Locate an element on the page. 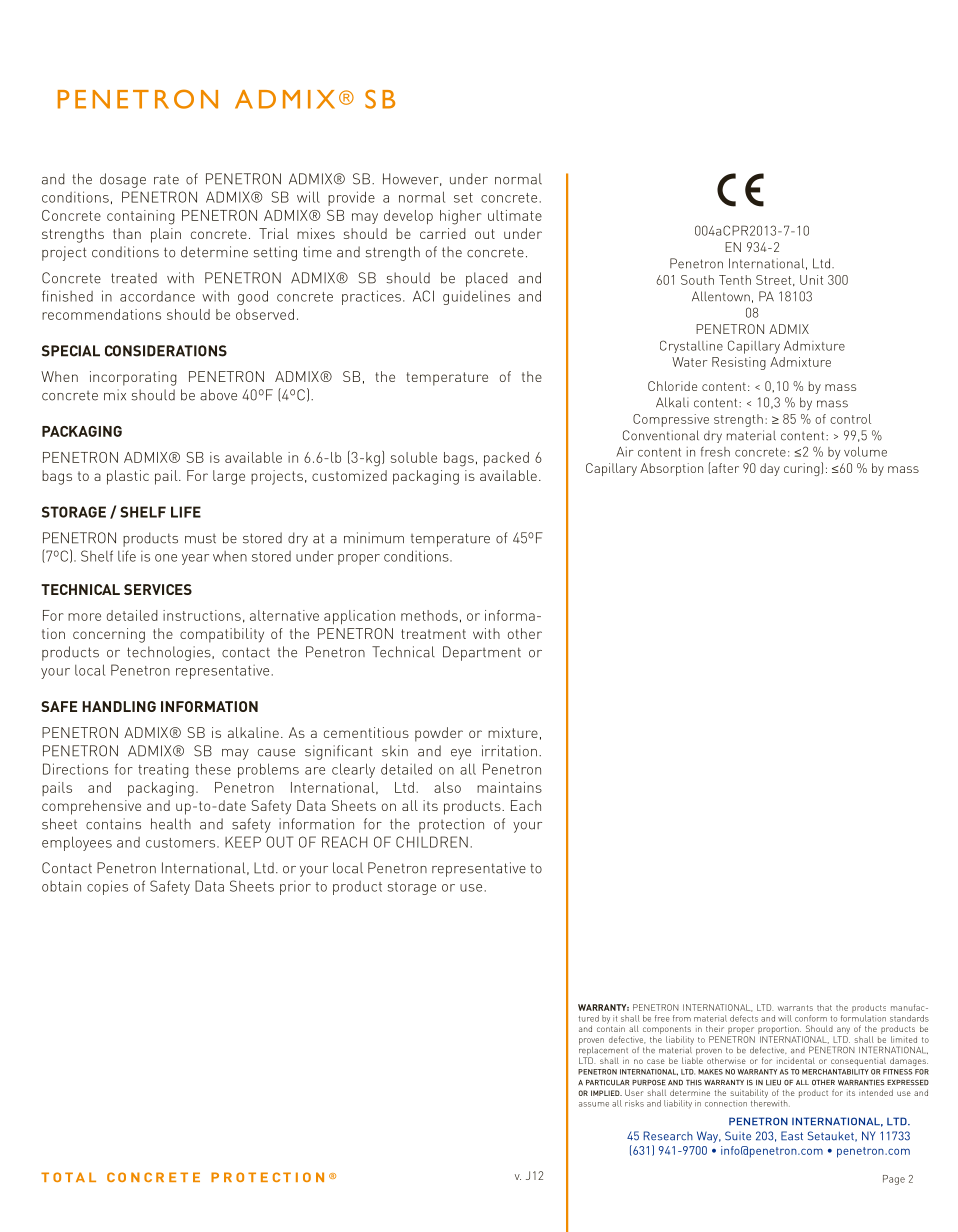 The width and height of the image is (958, 1232). Suite is located at coordinates (738, 1136).
